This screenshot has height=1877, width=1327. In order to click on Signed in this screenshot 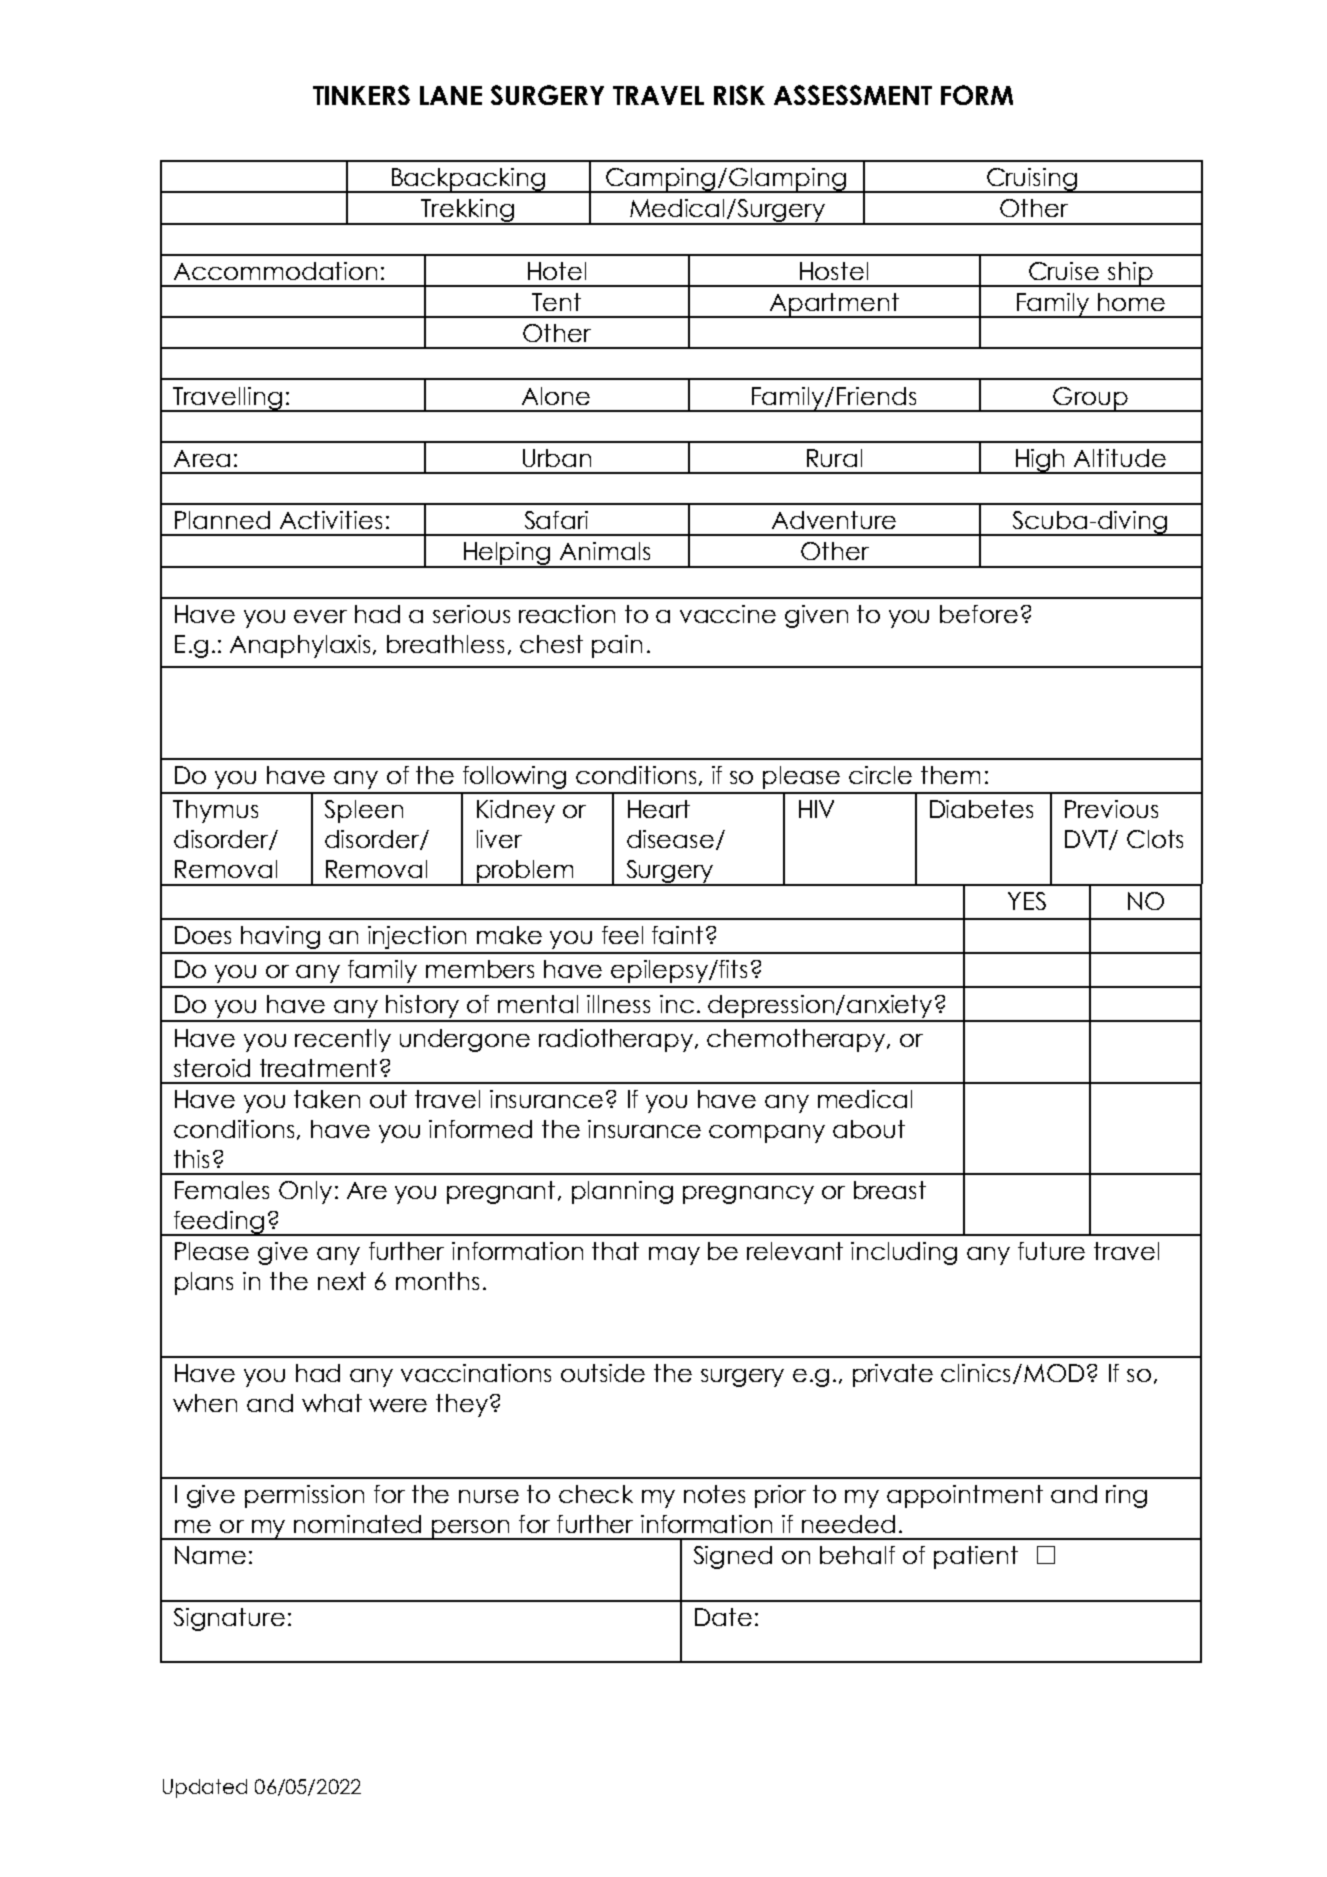, I will do `click(733, 1557)`.
